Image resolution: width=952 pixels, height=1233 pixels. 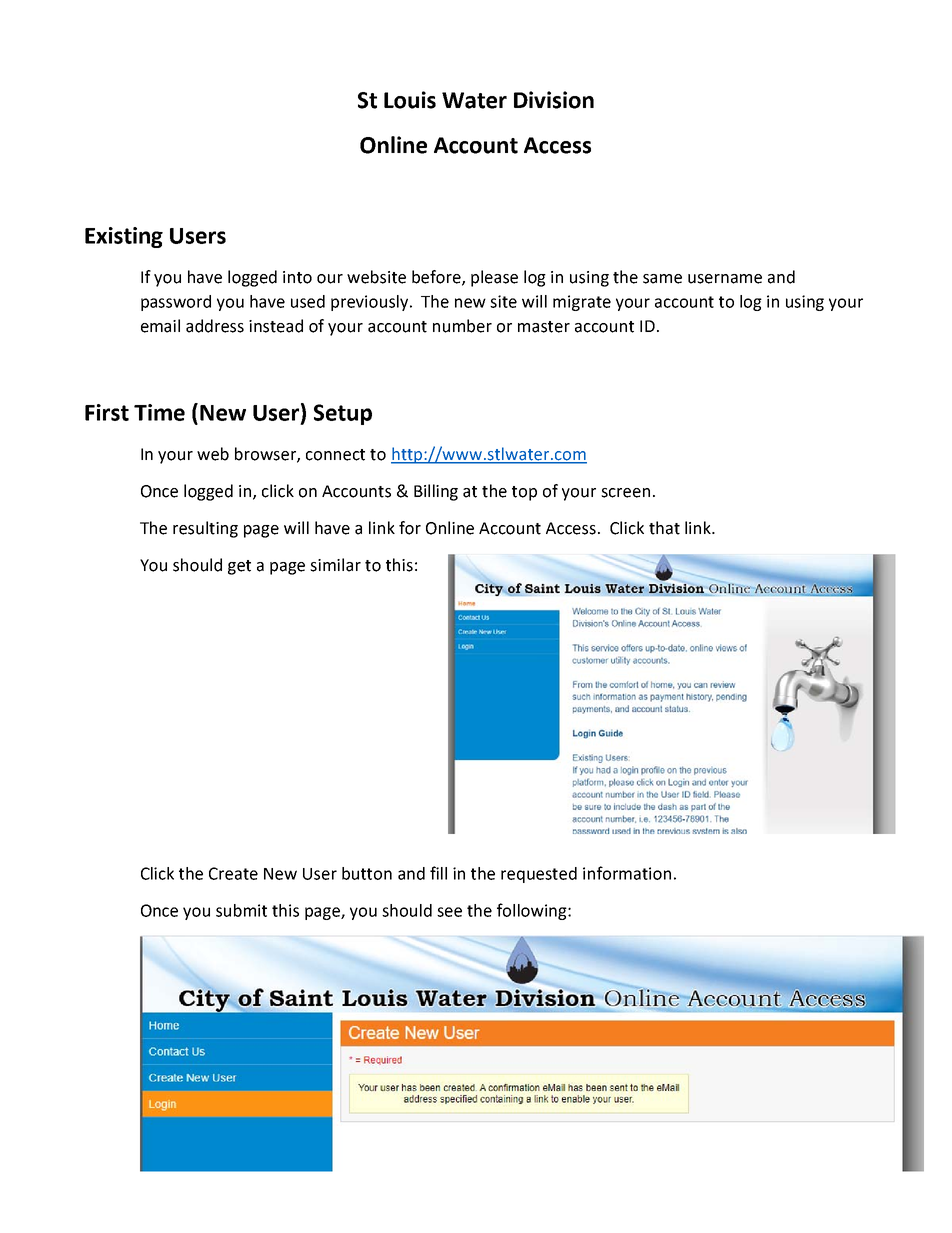 What do you see at coordinates (554, 100) in the screenshot?
I see `Division` at bounding box center [554, 100].
